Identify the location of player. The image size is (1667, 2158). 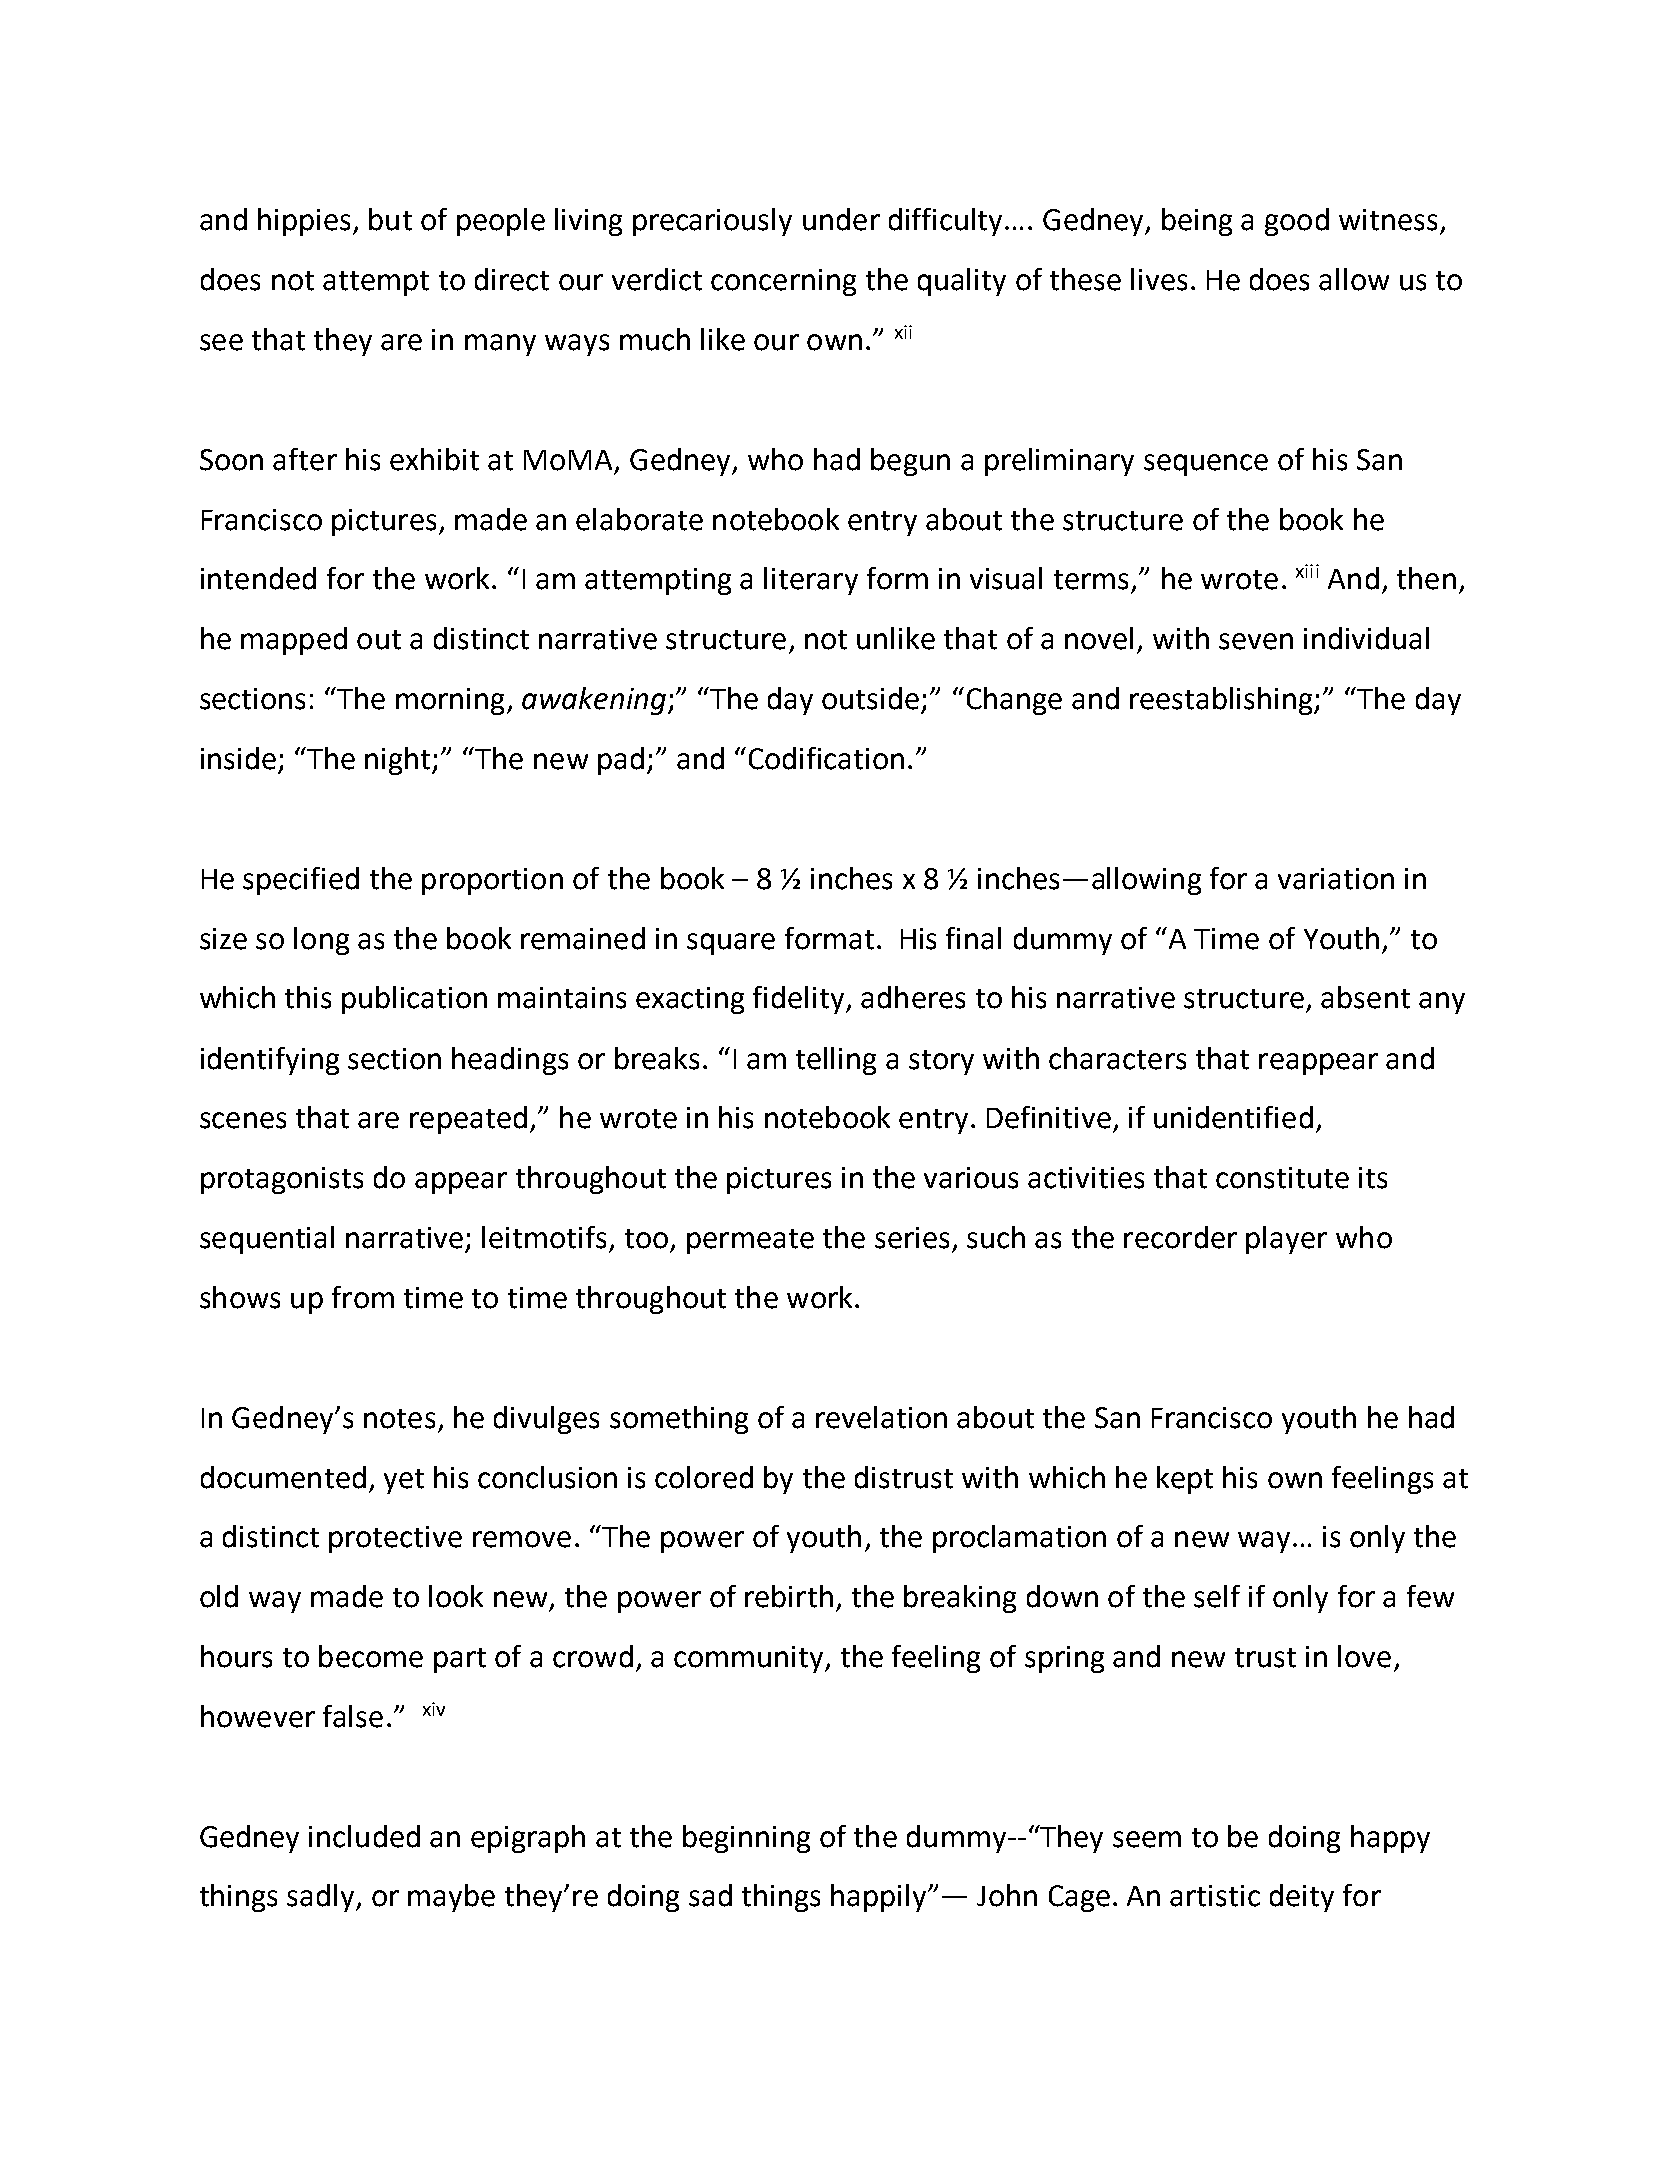
(1286, 1240).
